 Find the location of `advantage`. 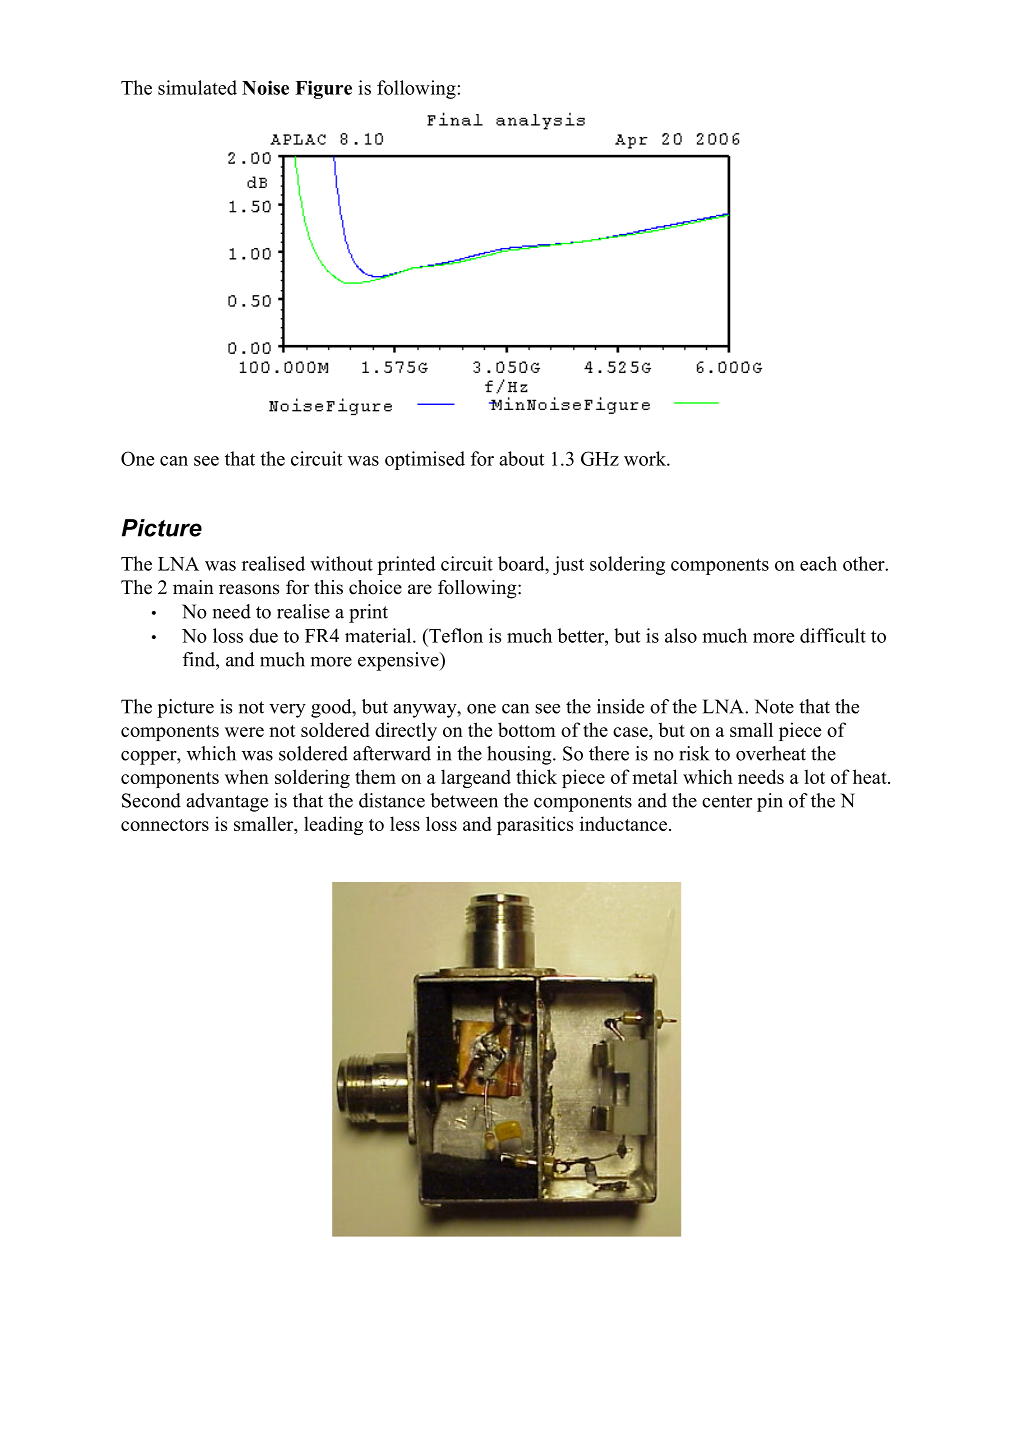

advantage is located at coordinates (227, 802).
